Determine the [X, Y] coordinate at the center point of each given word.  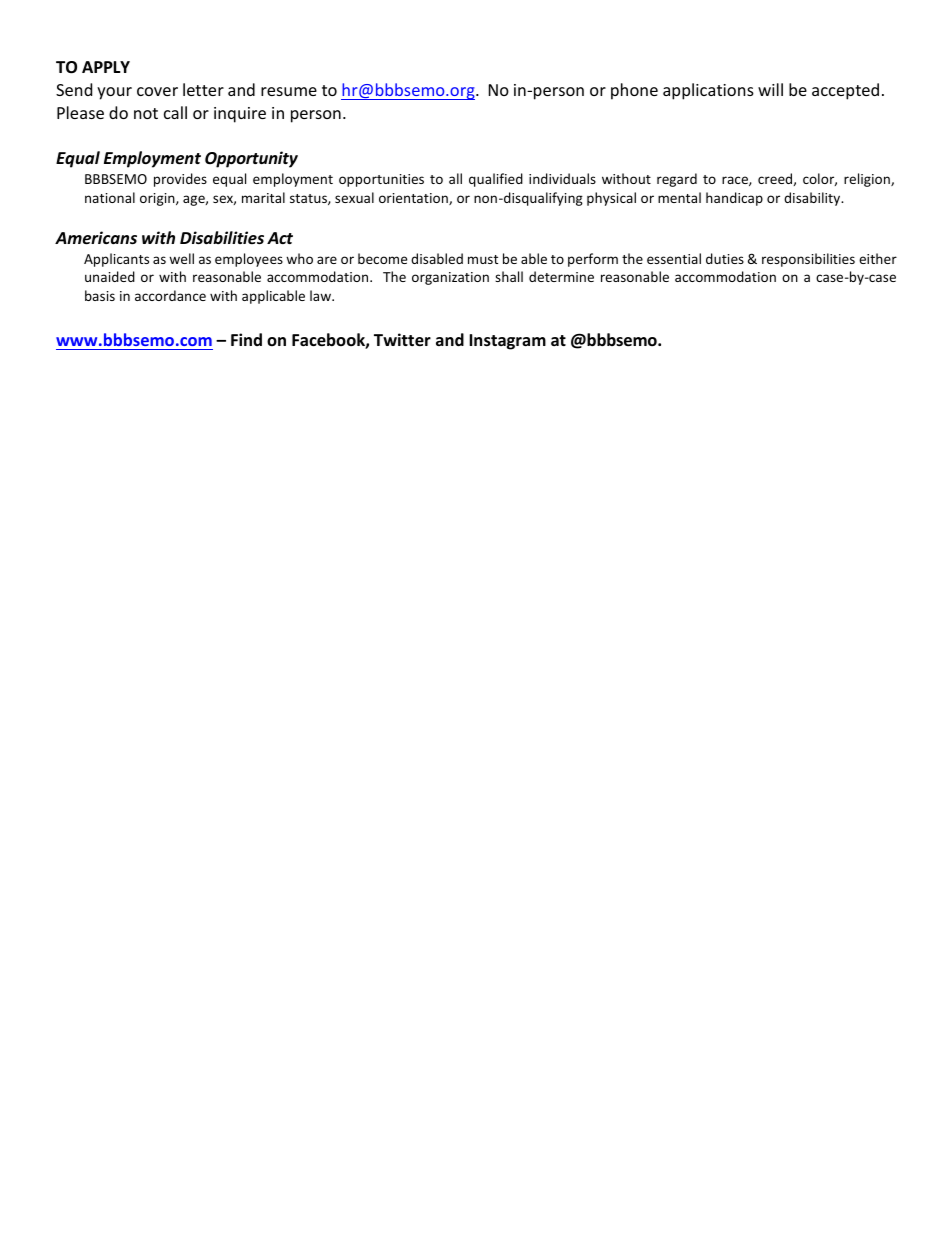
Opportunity [251, 159]
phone [634, 91]
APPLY [106, 67]
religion [868, 180]
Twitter [402, 340]
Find [246, 339]
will [770, 89]
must [483, 259]
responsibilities [808, 260]
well [181, 258]
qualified [496, 180]
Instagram [507, 342]
